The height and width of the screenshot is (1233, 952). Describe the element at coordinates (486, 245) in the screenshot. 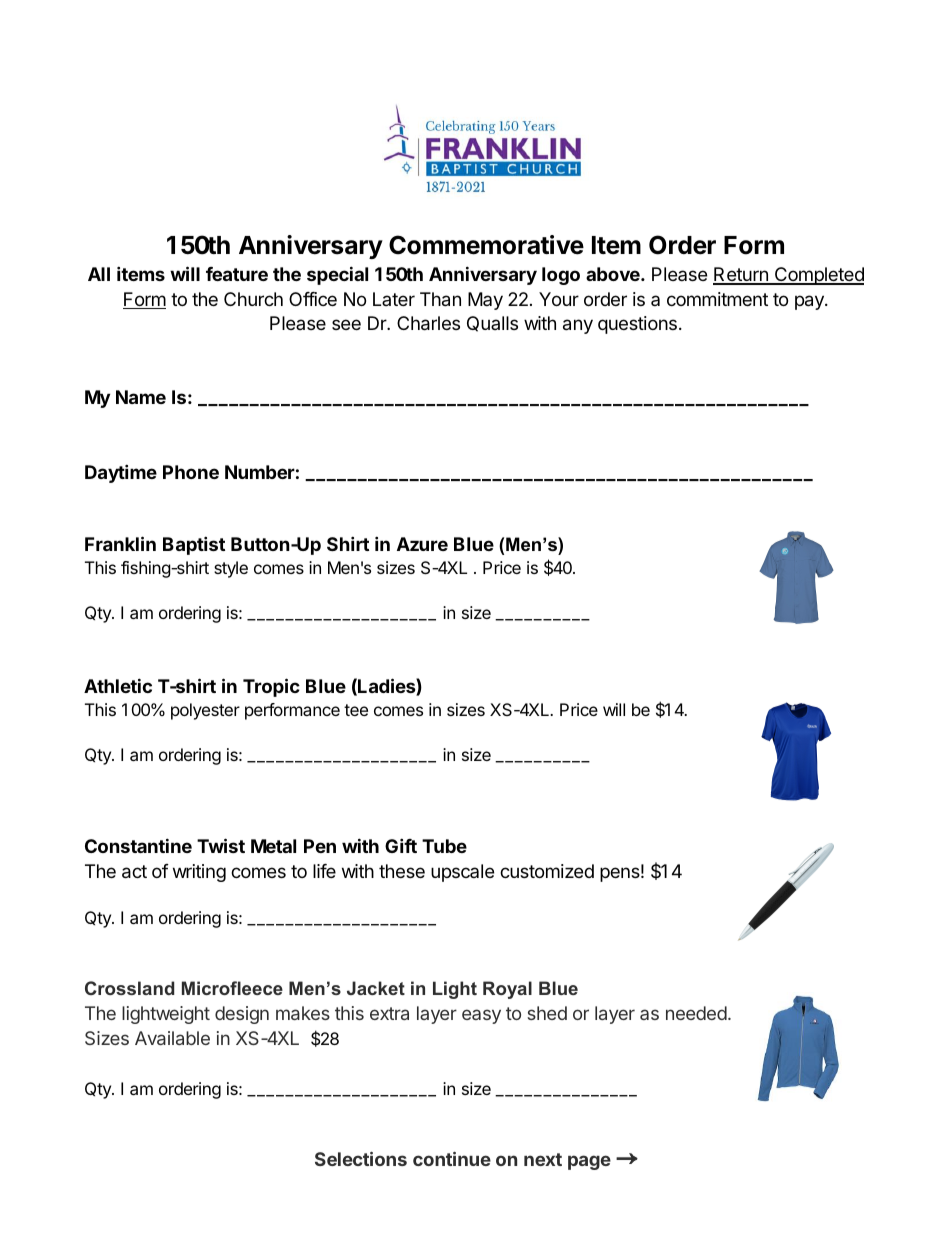

I see `Commemorative` at that location.
